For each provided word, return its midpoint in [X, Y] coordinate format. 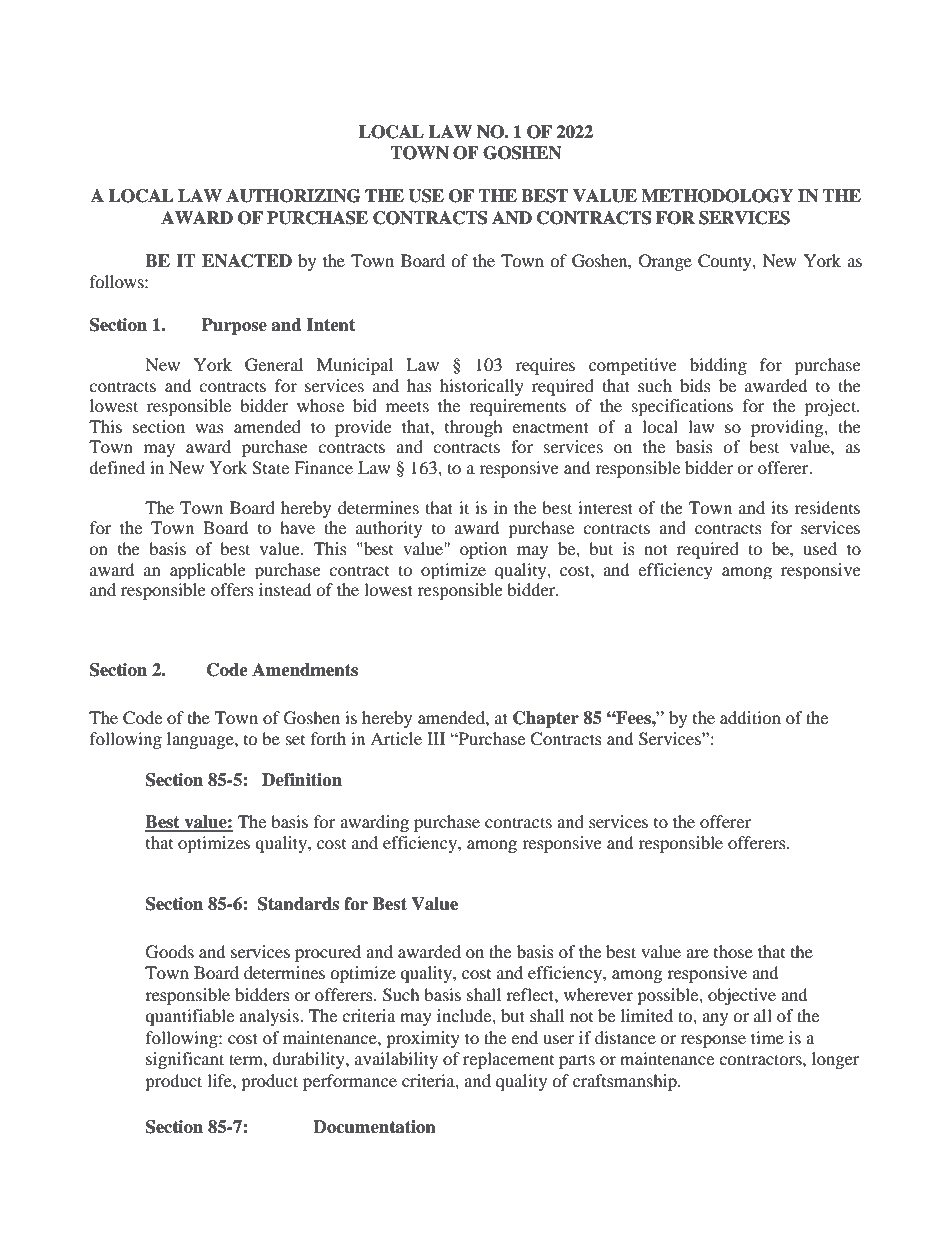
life [220, 1080]
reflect [531, 994]
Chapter [546, 719]
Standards [298, 904]
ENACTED [247, 261]
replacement [508, 1060]
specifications [682, 407]
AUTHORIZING [293, 196]
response [713, 1041]
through [473, 428]
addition [750, 717]
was [209, 428]
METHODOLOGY [717, 196]
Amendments [305, 670]
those [733, 951]
